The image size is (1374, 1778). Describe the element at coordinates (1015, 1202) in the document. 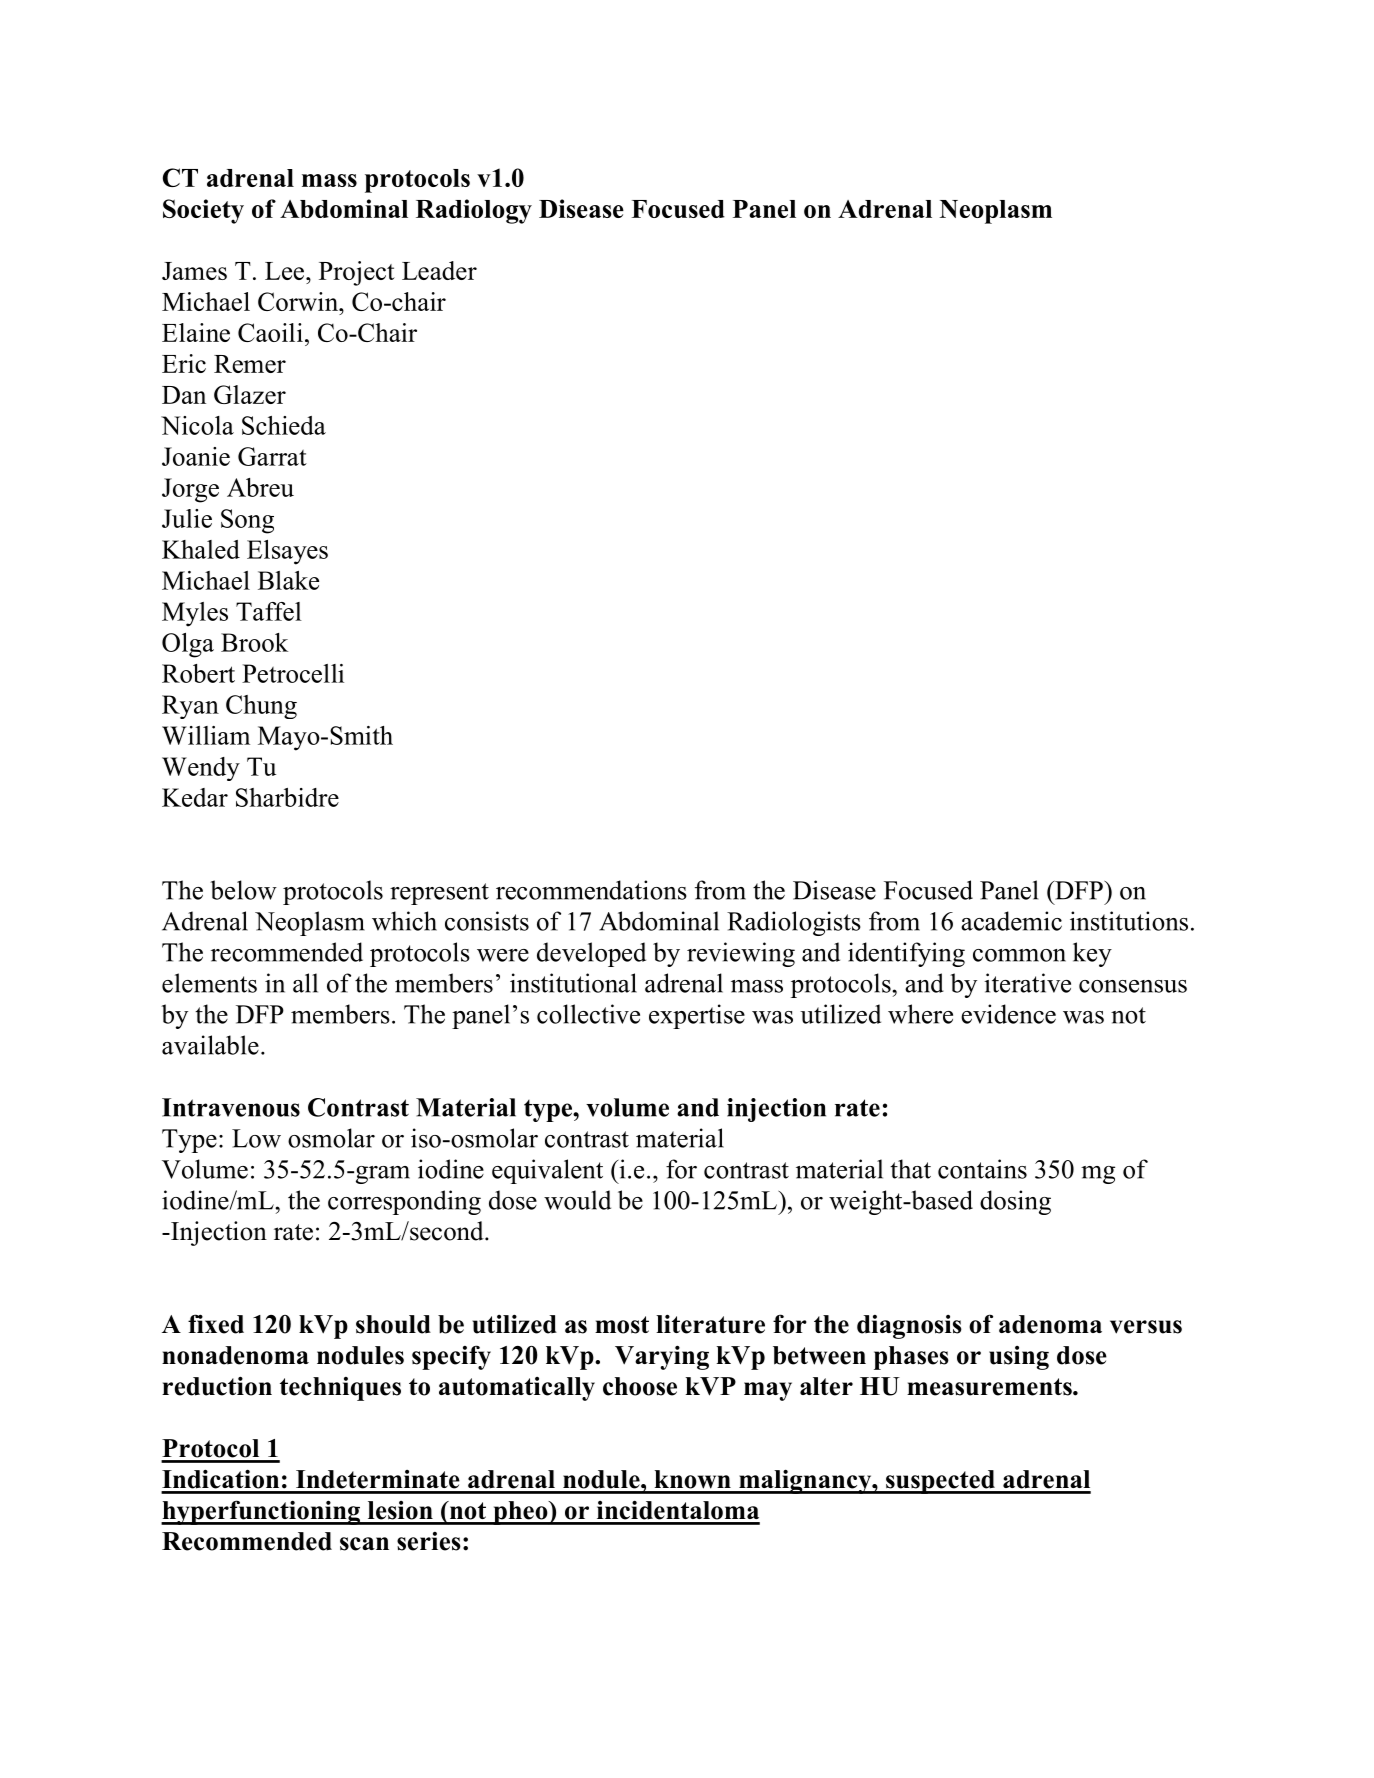

I see `dosing` at that location.
